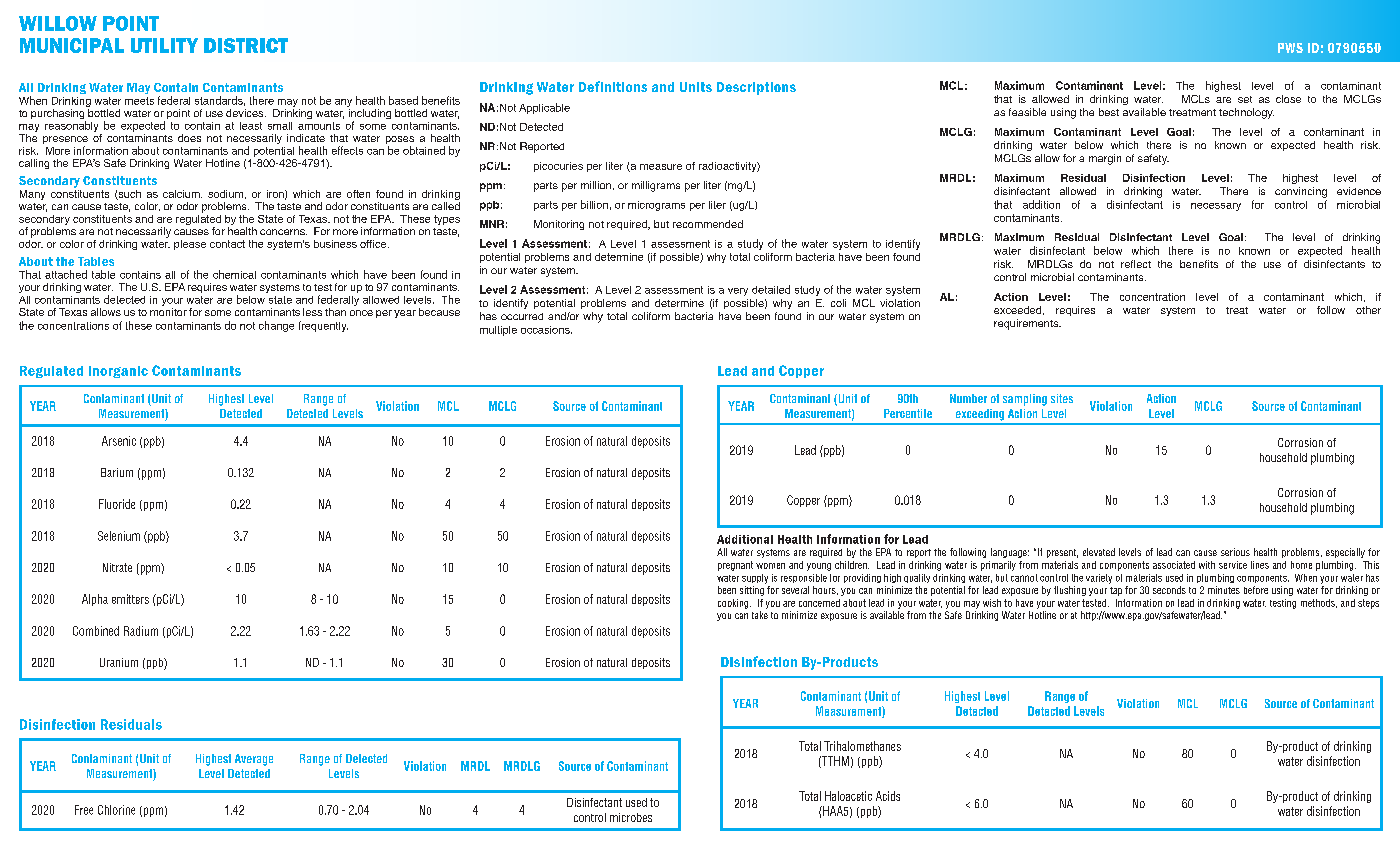 This document has height=850, width=1400. I want to click on microbes, so click(631, 817).
